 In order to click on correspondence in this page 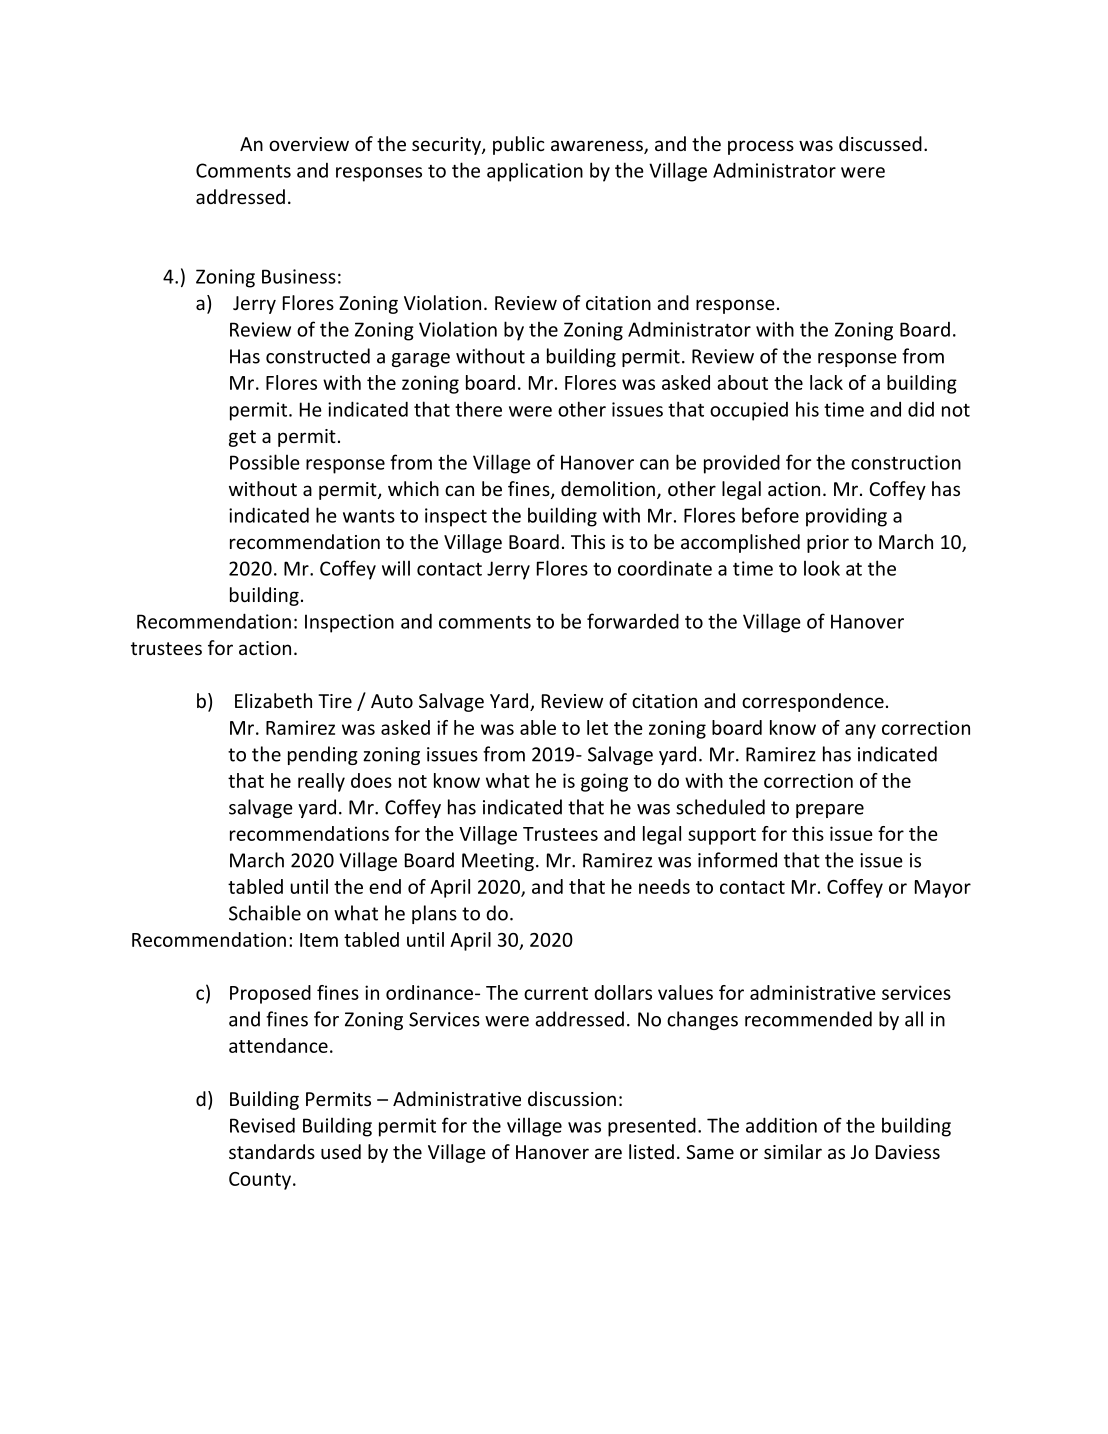, I will do `click(813, 702)`.
